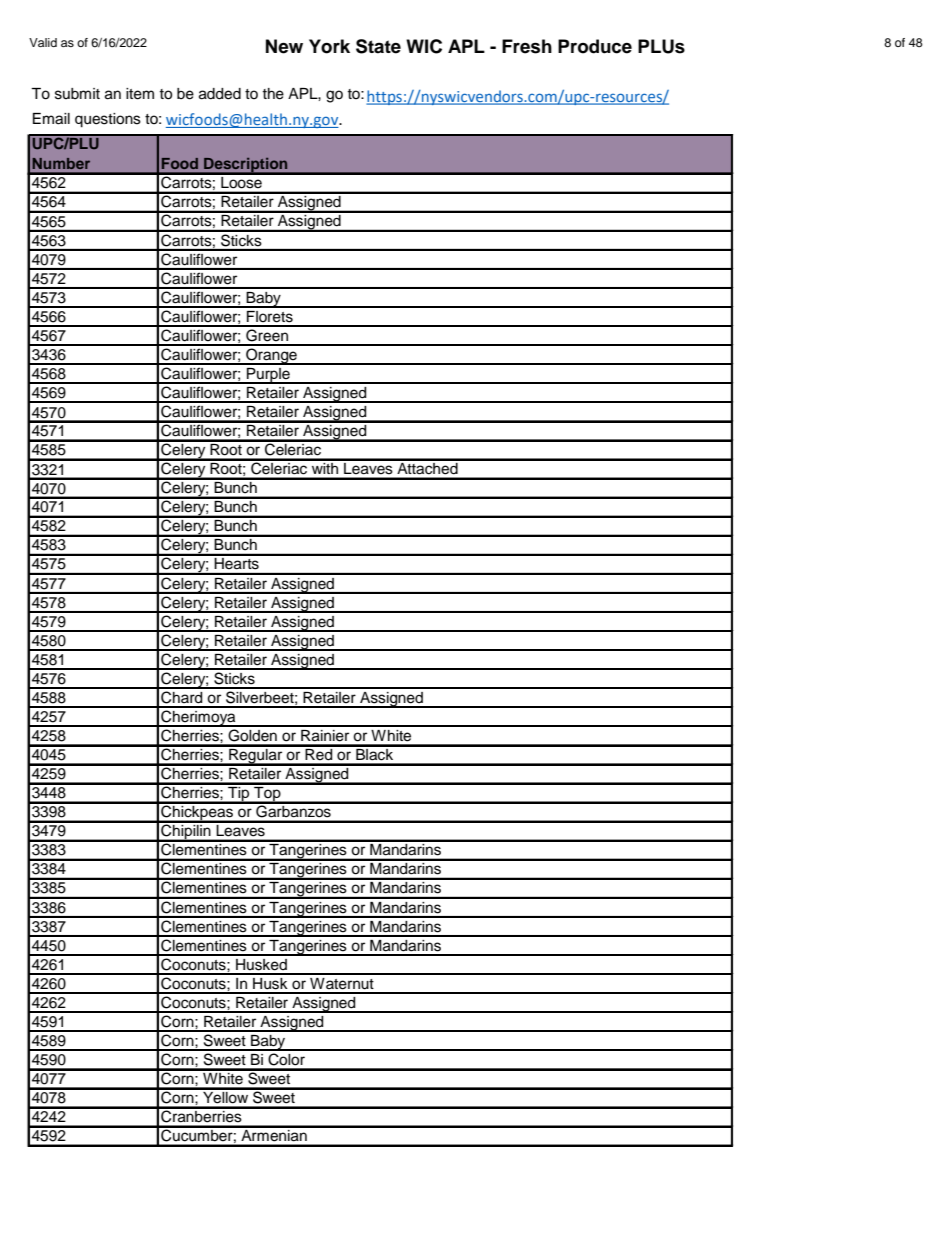 This image has height=1233, width=952. What do you see at coordinates (77, 94) in the image?
I see `submit` at bounding box center [77, 94].
